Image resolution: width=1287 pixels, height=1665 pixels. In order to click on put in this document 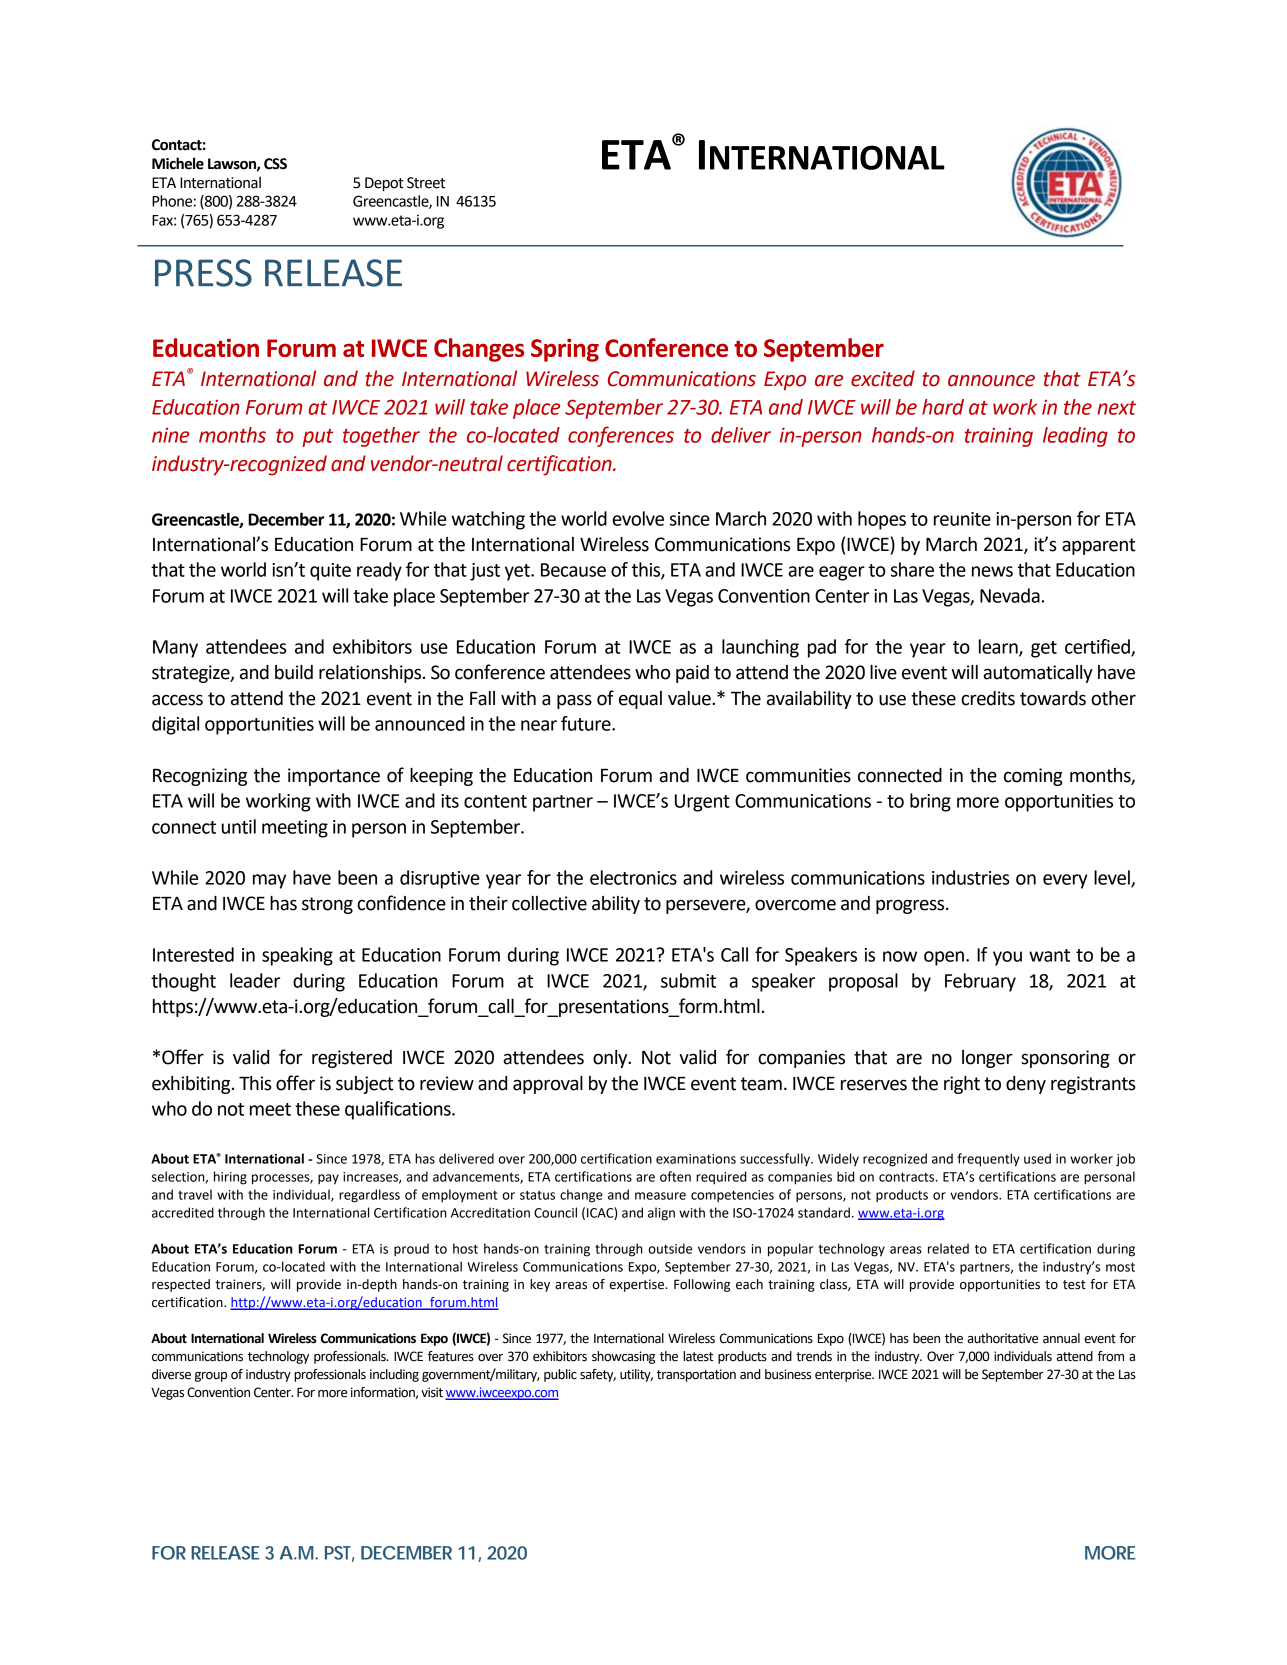, I will do `click(317, 438)`.
